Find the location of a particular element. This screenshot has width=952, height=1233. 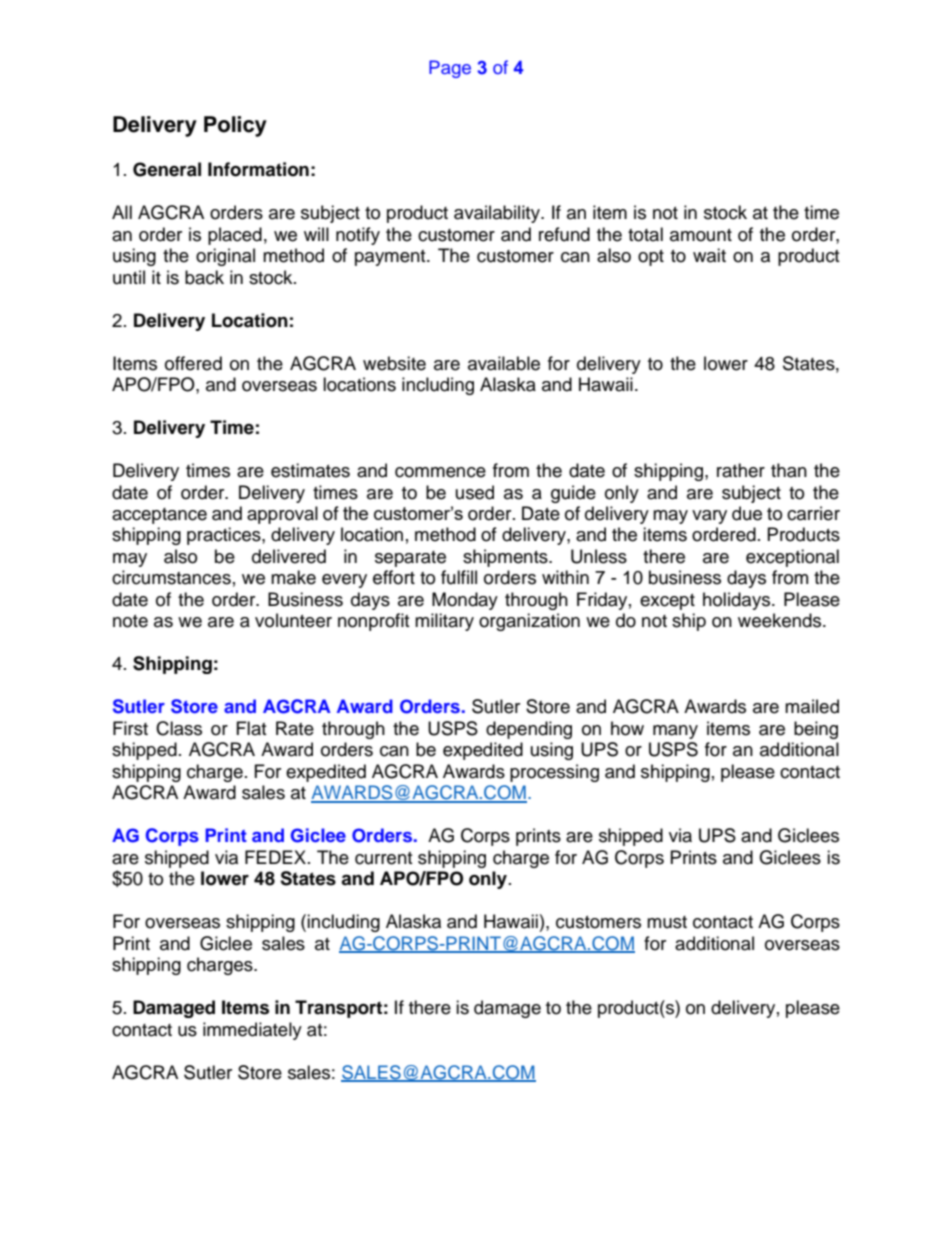

wait is located at coordinates (709, 255).
